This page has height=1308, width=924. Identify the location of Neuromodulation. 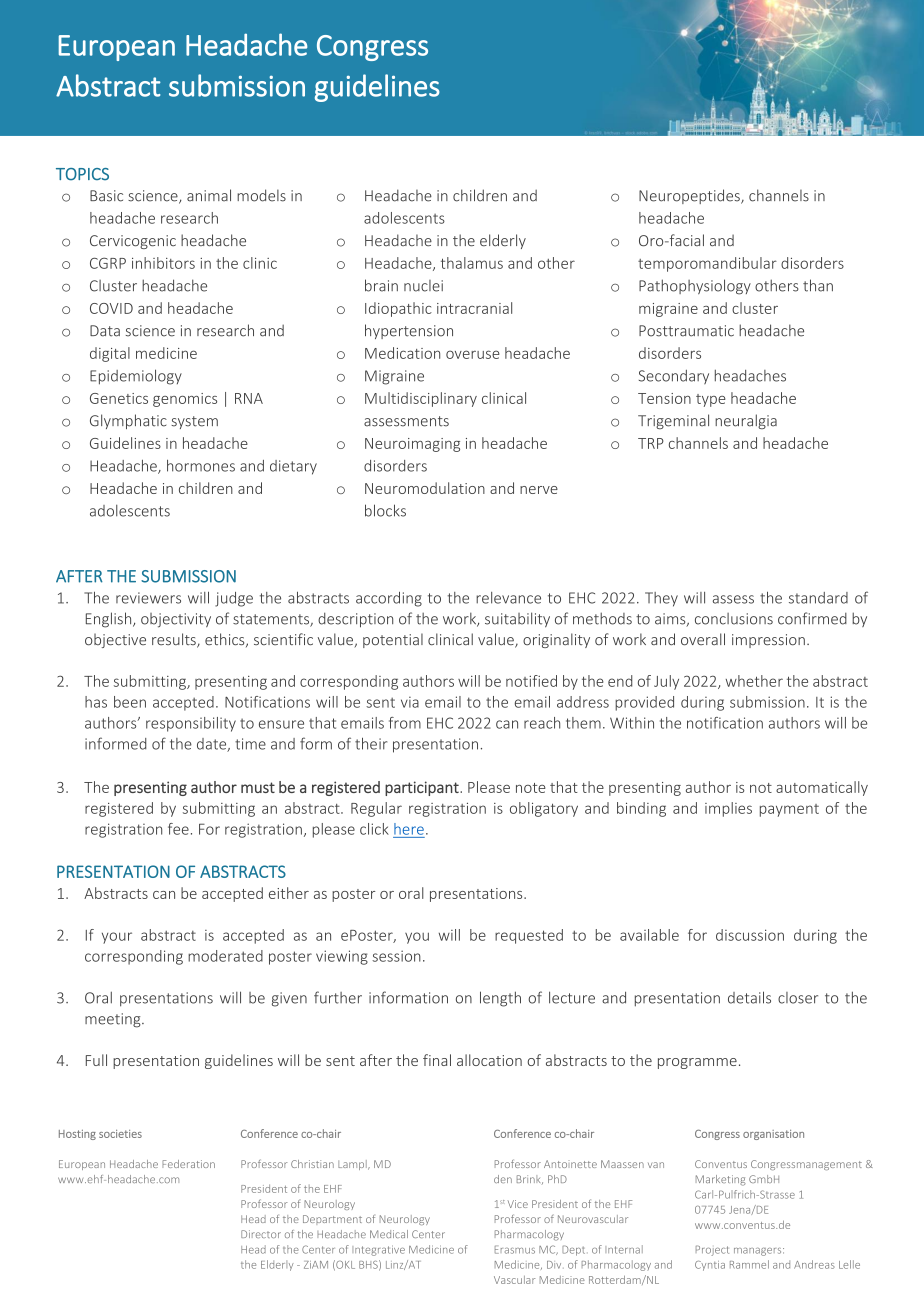
(425, 488).
